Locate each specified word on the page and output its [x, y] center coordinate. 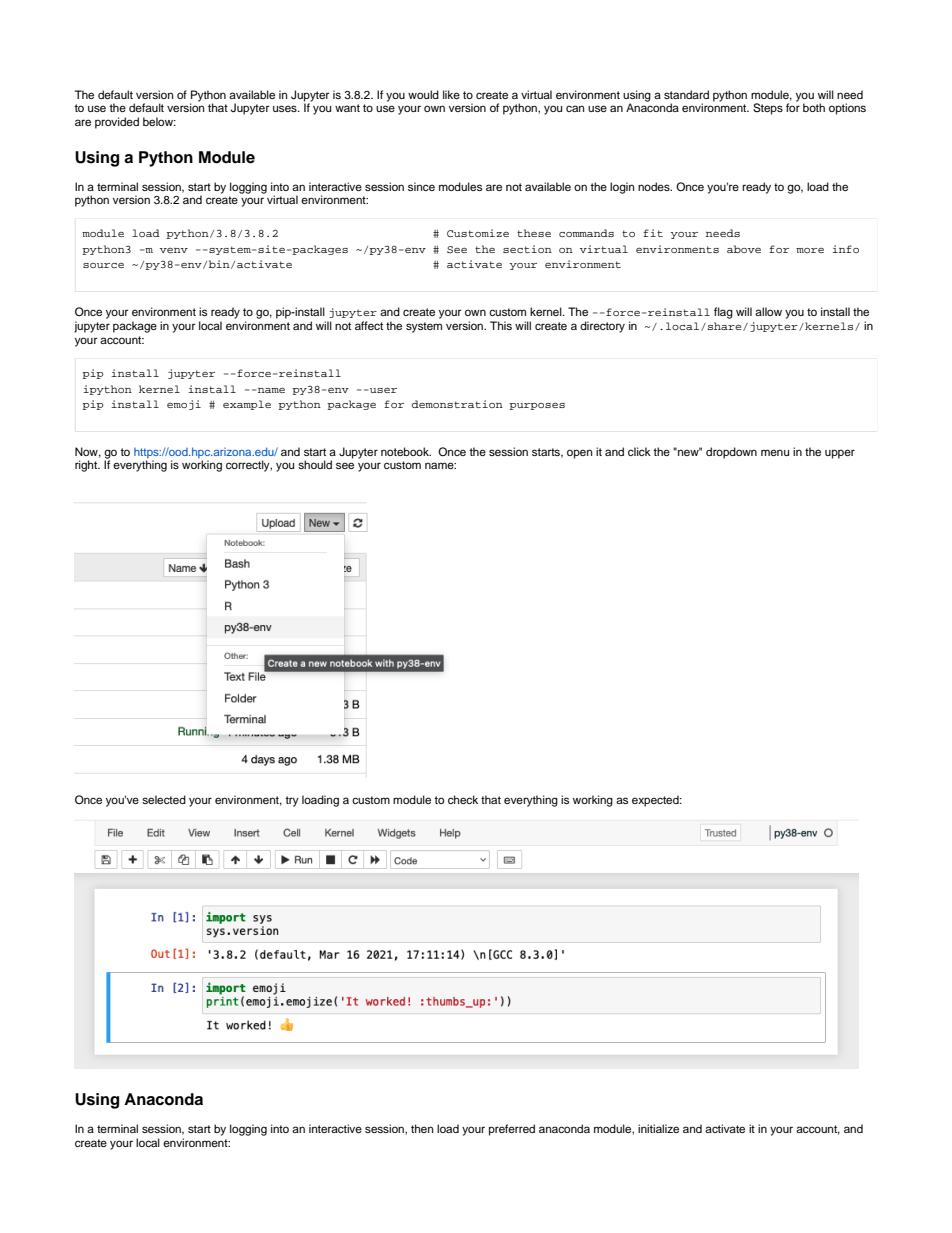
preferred [512, 1130]
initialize [658, 1128]
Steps [768, 109]
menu [775, 452]
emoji [184, 405]
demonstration [457, 404]
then [422, 1128]
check [463, 799]
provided [117, 123]
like [451, 94]
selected [164, 799]
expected [656, 801]
